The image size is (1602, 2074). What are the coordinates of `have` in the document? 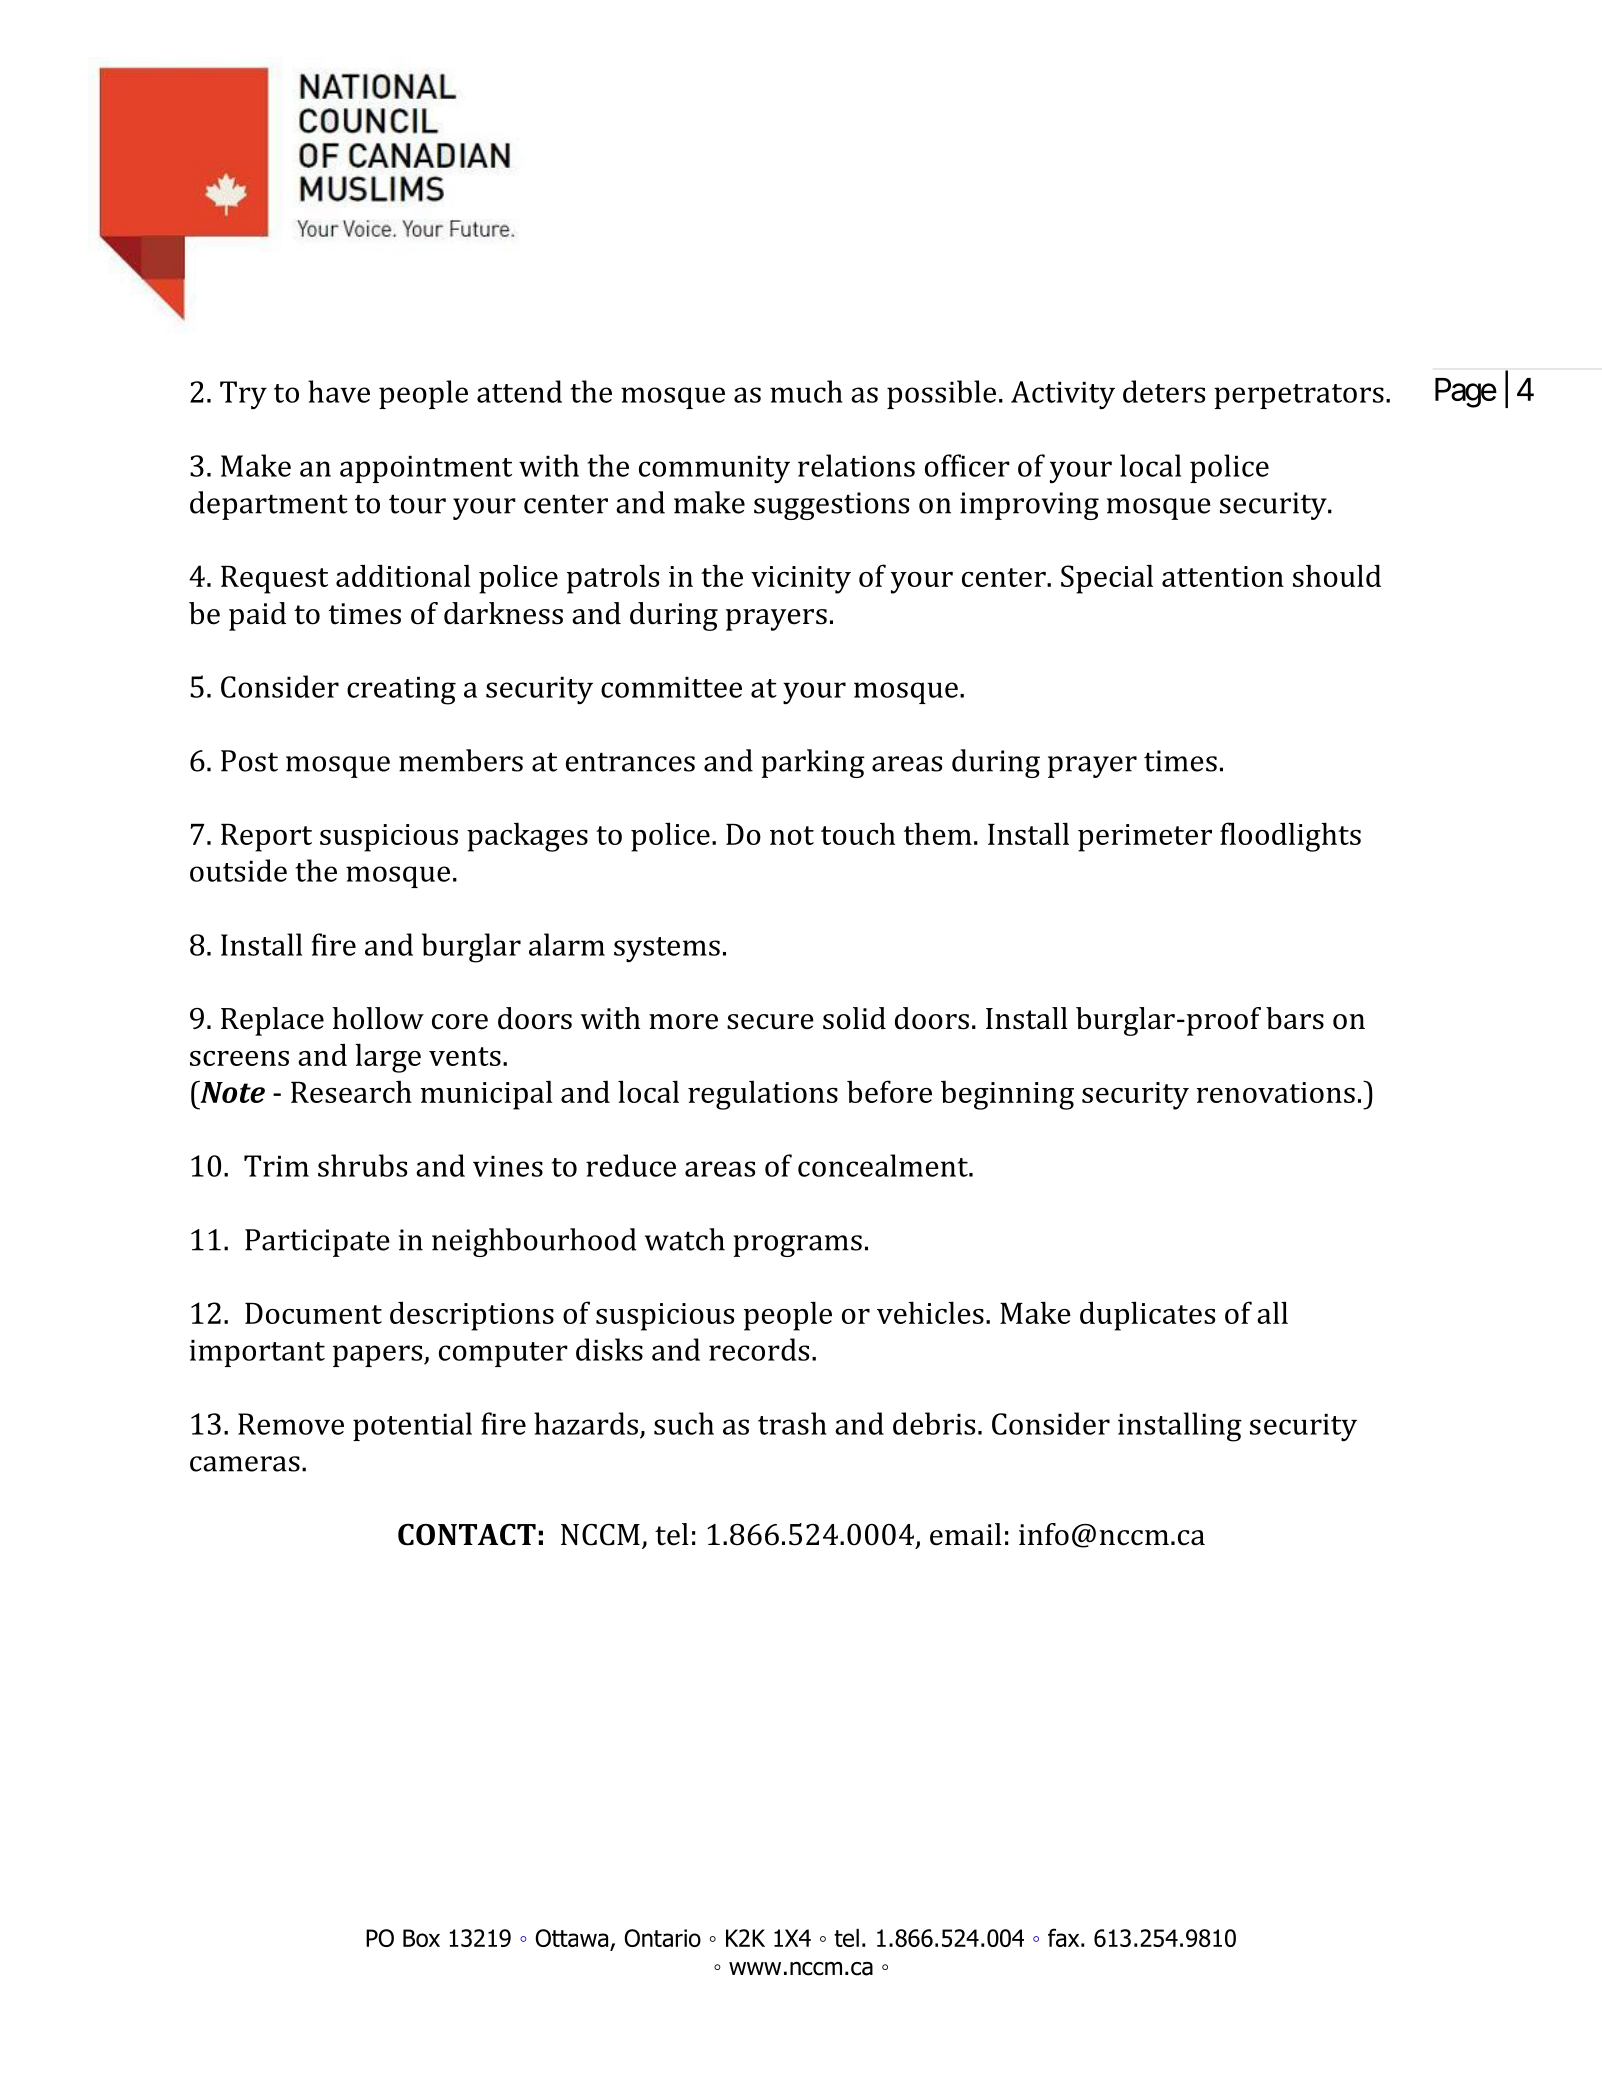 It's located at (339, 391).
